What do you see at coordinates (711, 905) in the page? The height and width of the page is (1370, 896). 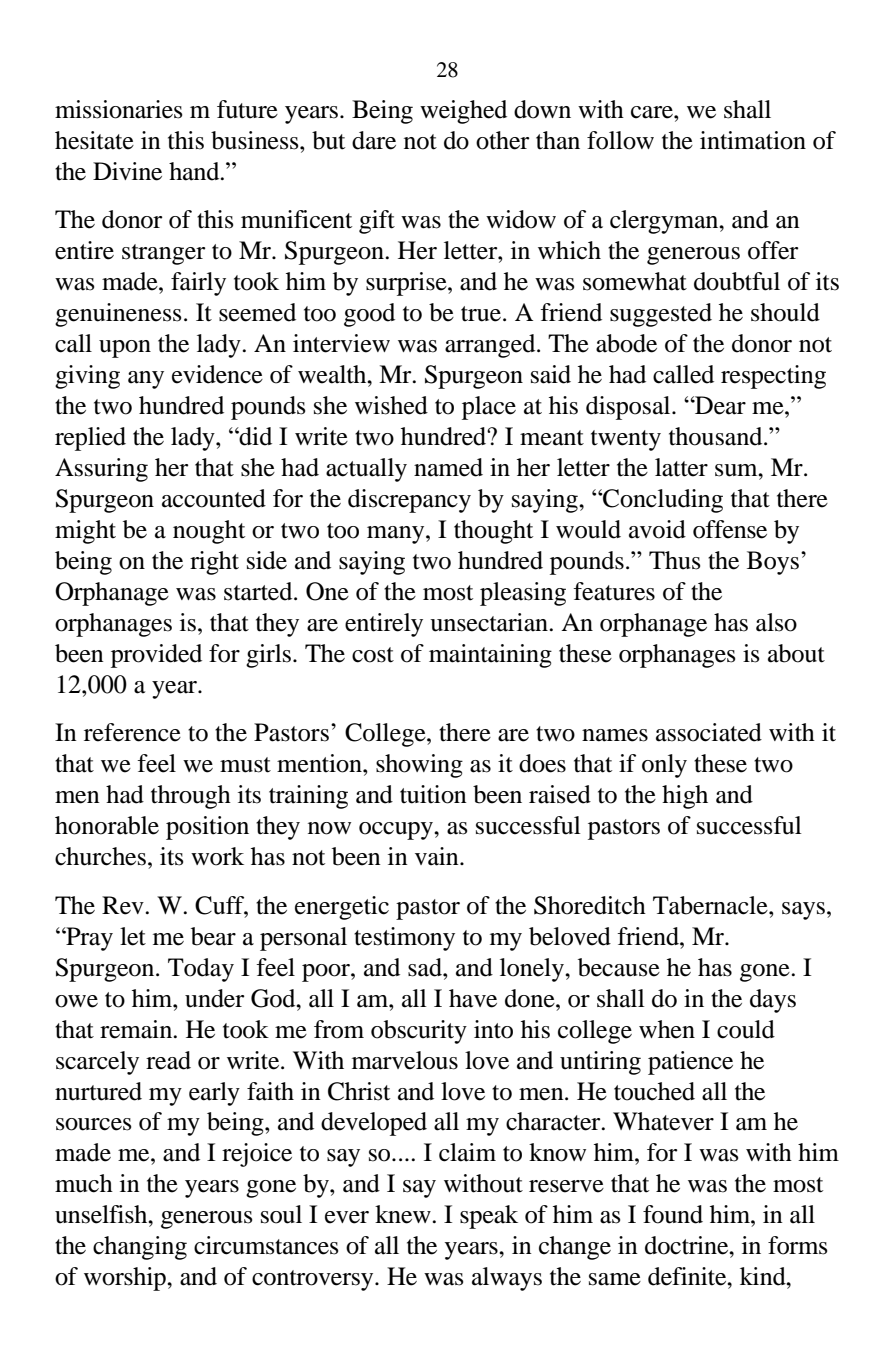 I see `Tabernacle` at bounding box center [711, 905].
